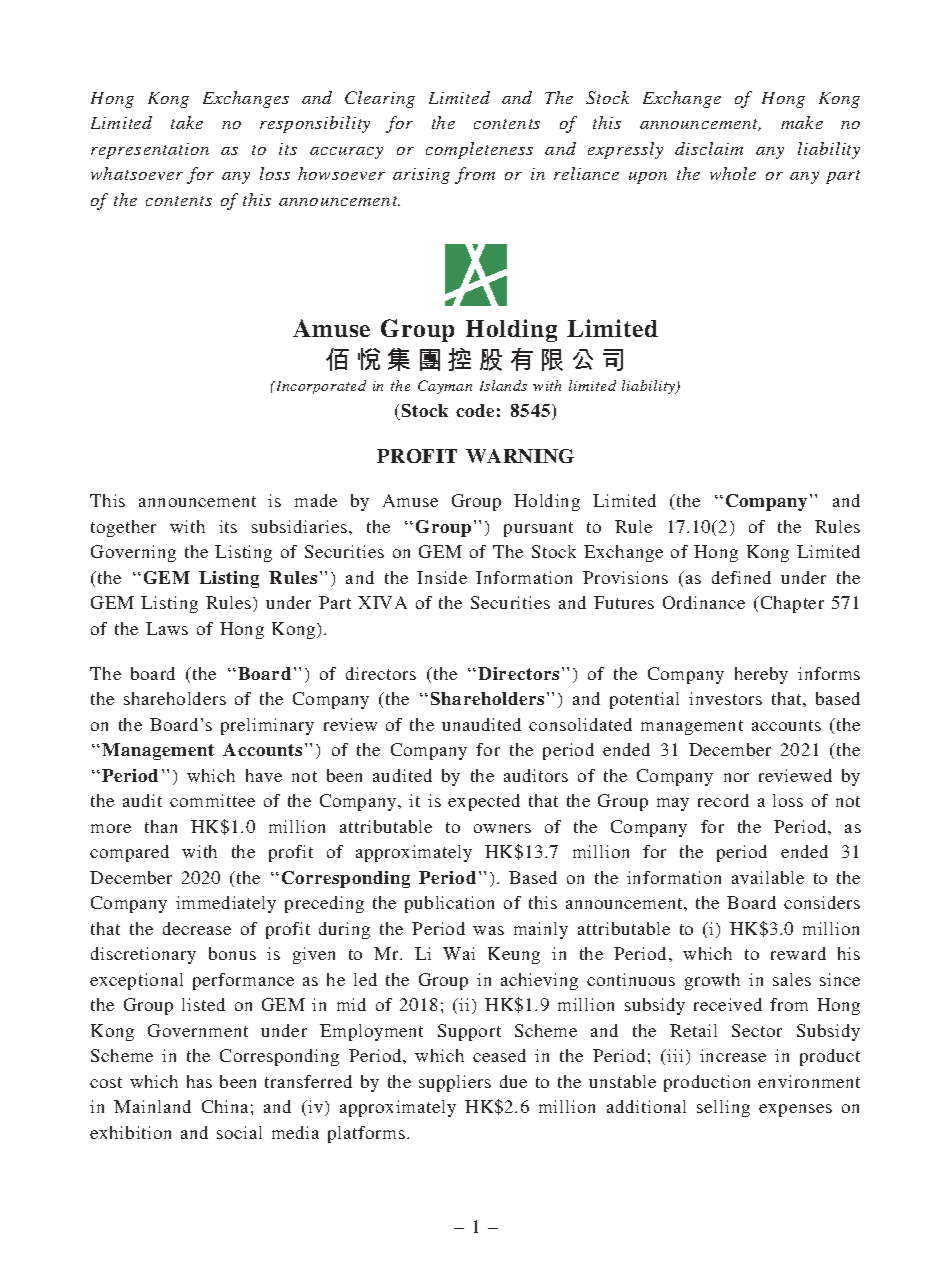 This screenshot has height=1270, width=952. What do you see at coordinates (479, 150) in the screenshot?
I see `completeness` at bounding box center [479, 150].
